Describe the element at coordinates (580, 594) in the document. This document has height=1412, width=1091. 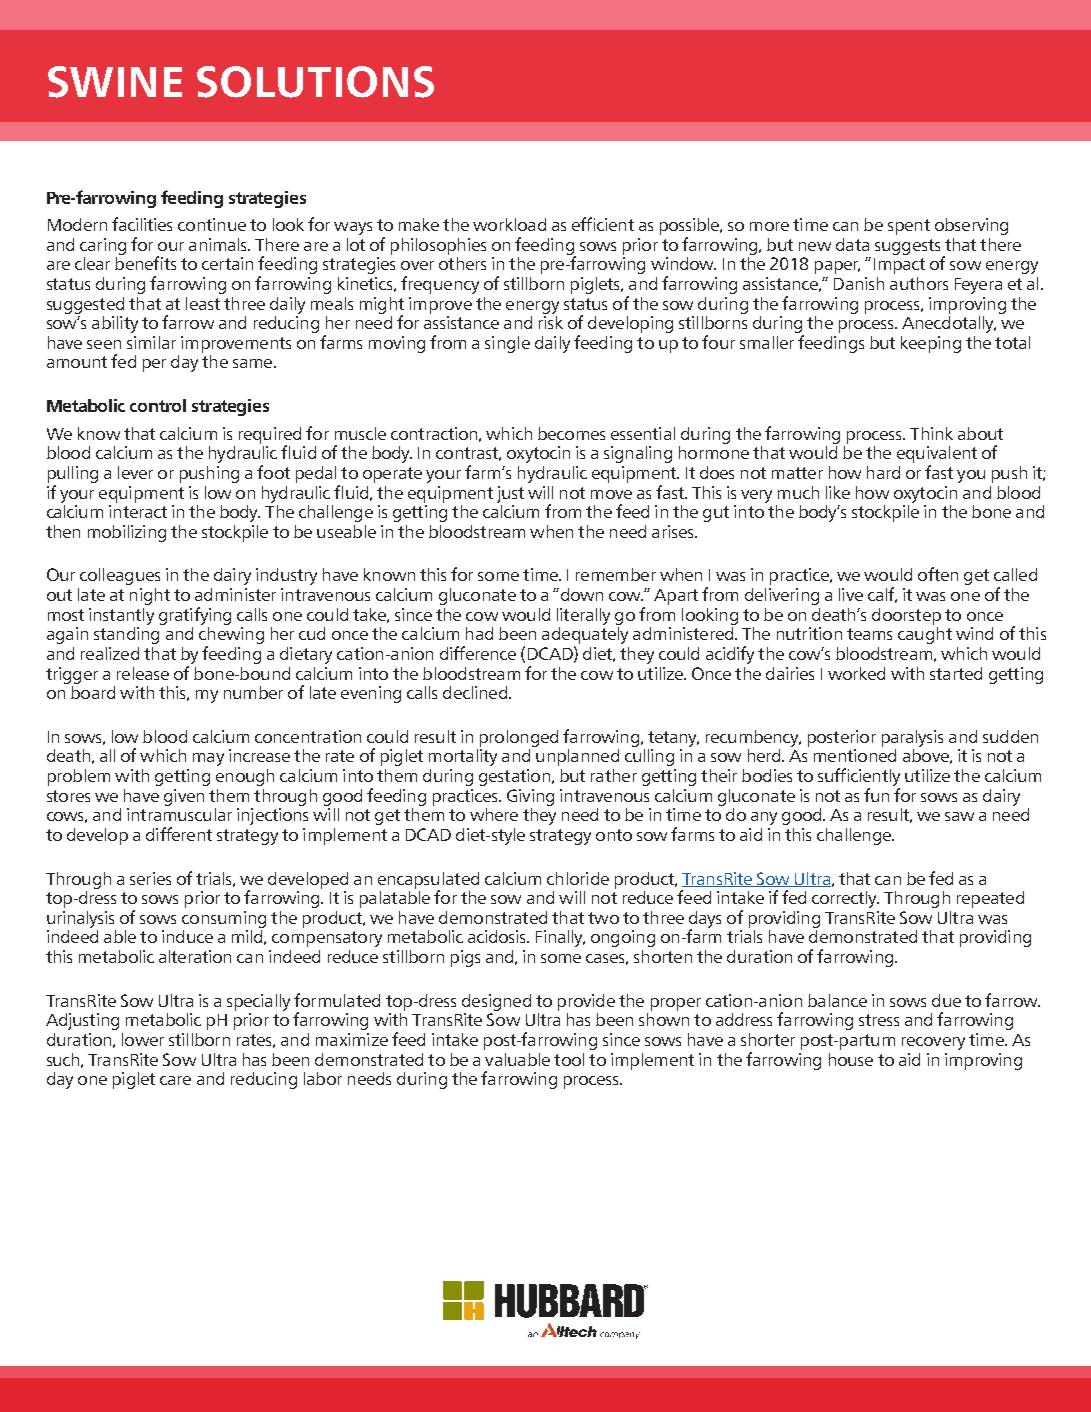
I see `down` at that location.
